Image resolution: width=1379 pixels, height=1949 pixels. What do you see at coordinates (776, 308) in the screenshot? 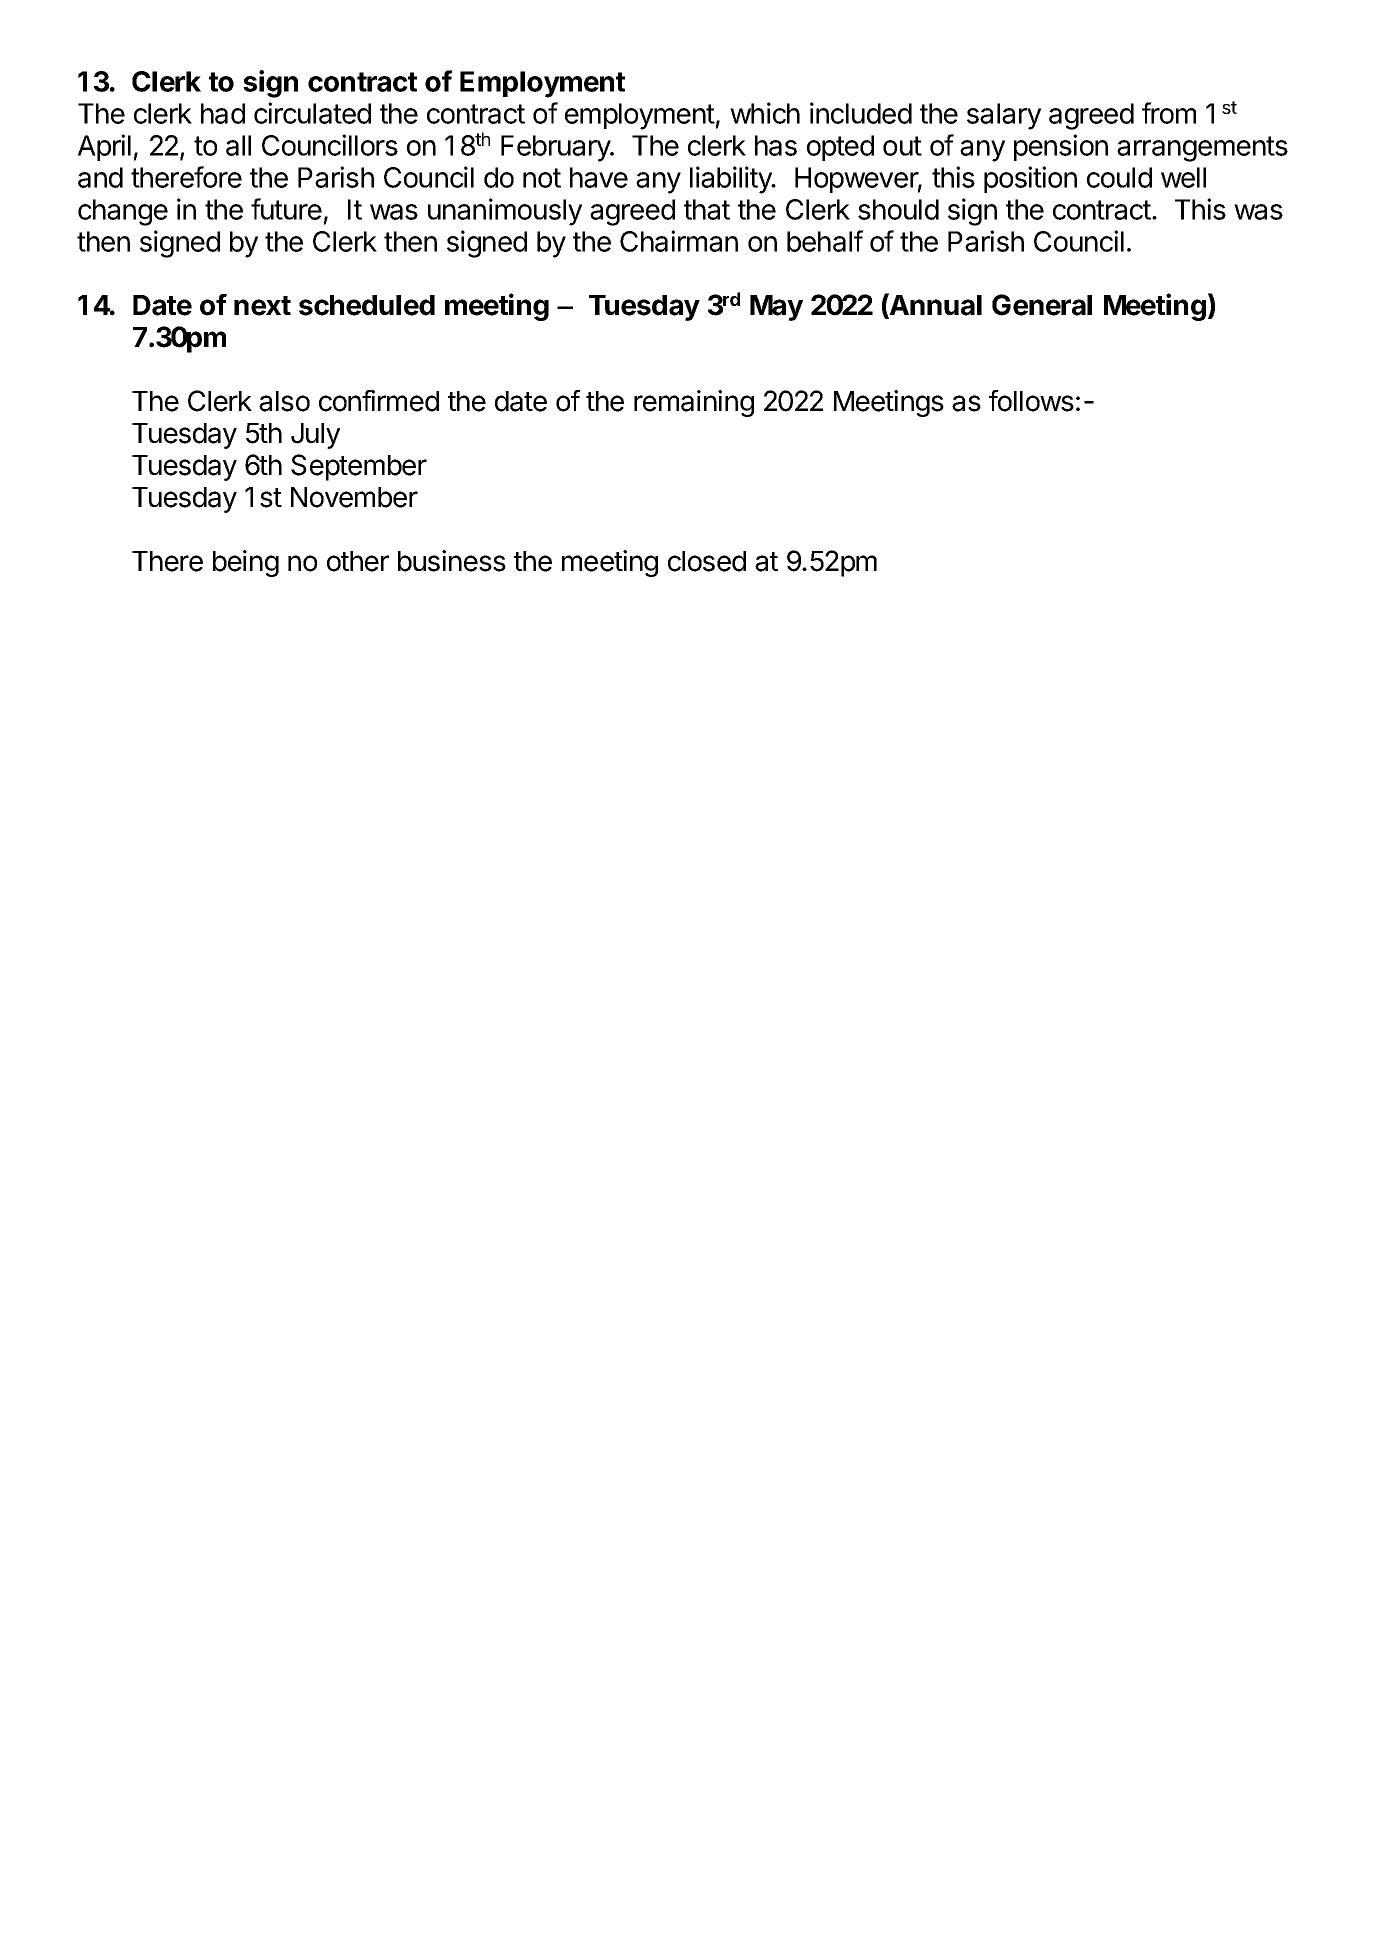
I see `May` at bounding box center [776, 308].
